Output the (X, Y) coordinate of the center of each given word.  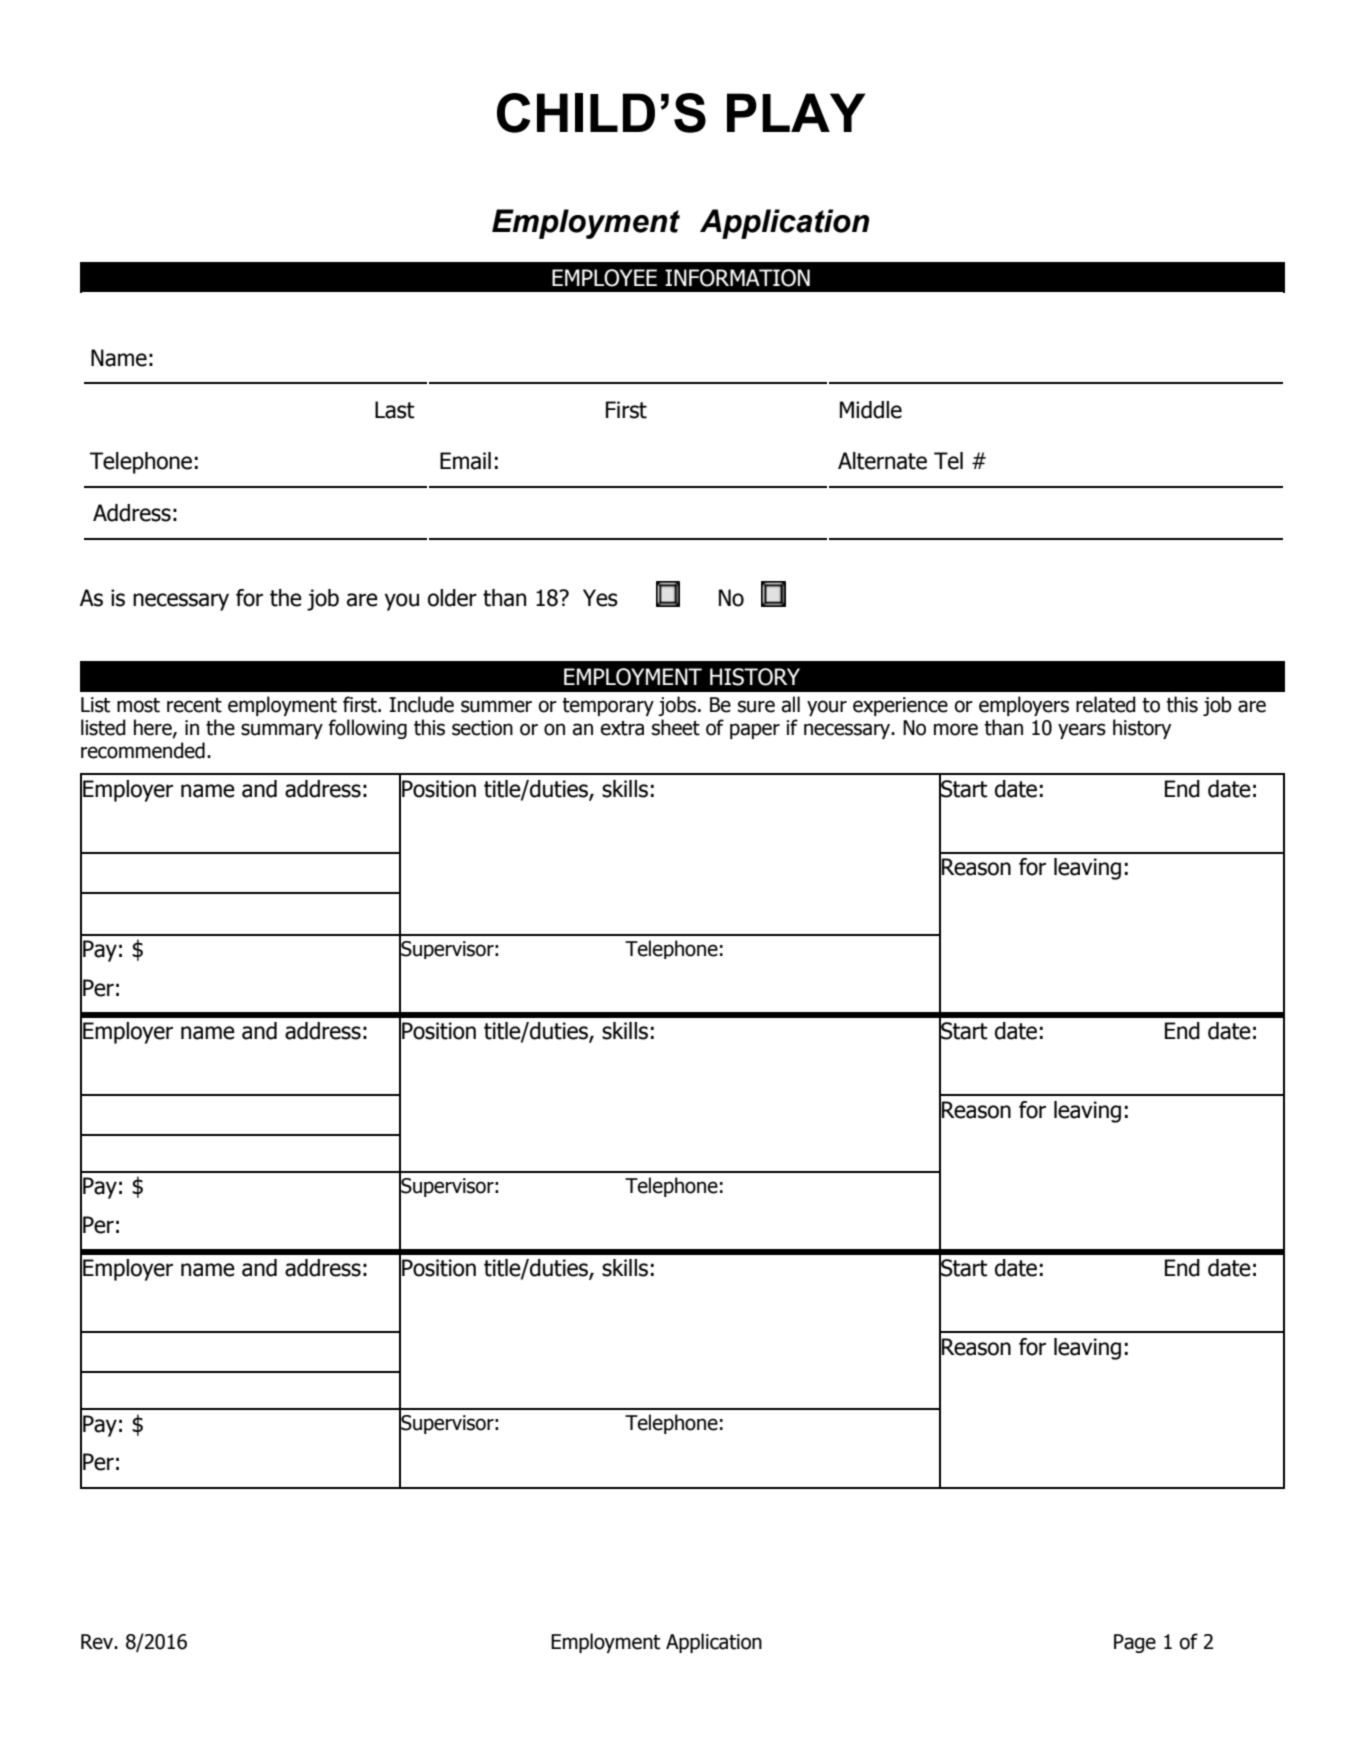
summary (282, 731)
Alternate (882, 461)
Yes (600, 598)
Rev (98, 1642)
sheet (676, 727)
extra (622, 728)
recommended (143, 750)
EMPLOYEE (604, 278)
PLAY (796, 112)
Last (395, 410)
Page (1135, 1643)
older (452, 598)
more (956, 729)
